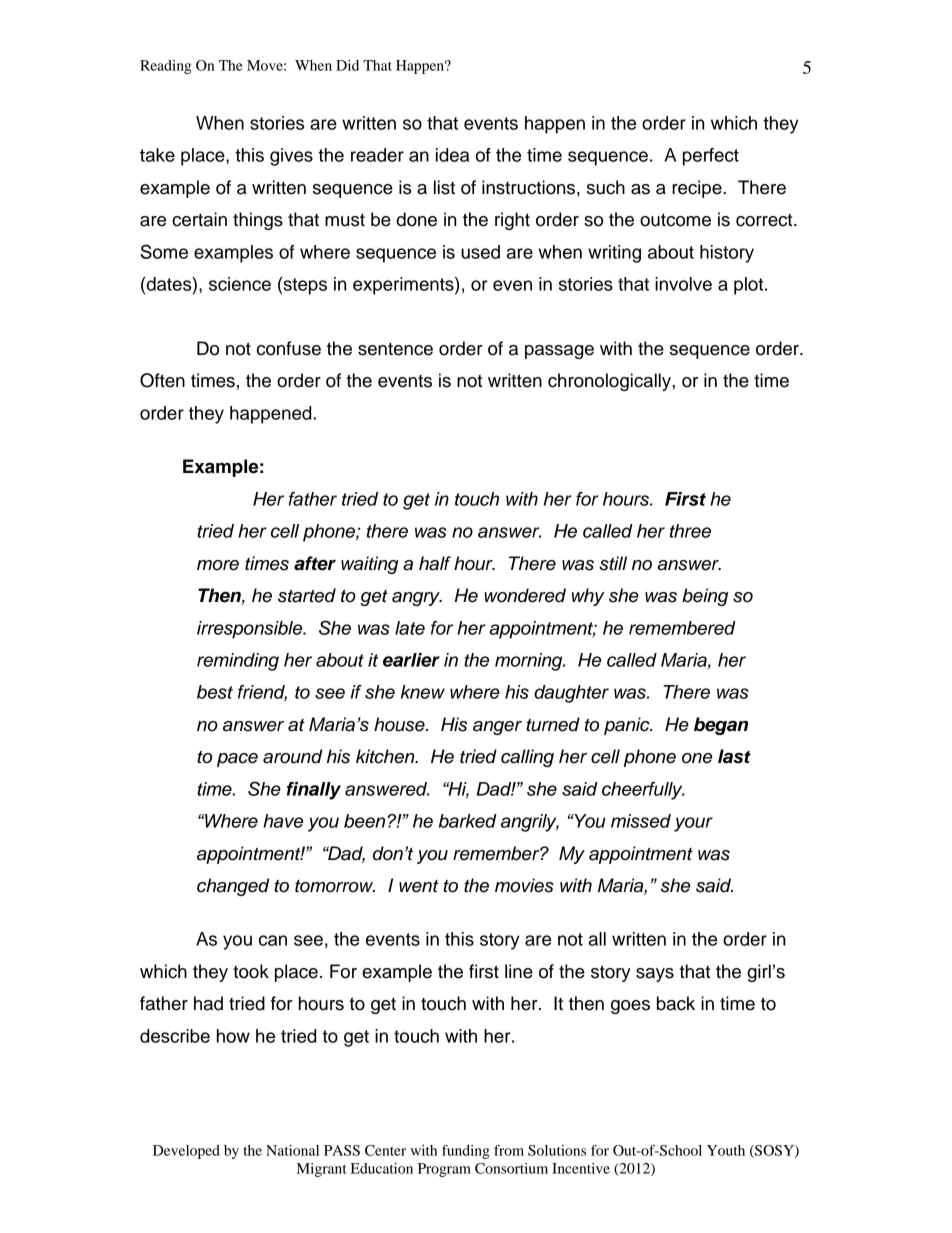 This page has width=952, height=1233. I want to click on funding, so click(466, 1152).
